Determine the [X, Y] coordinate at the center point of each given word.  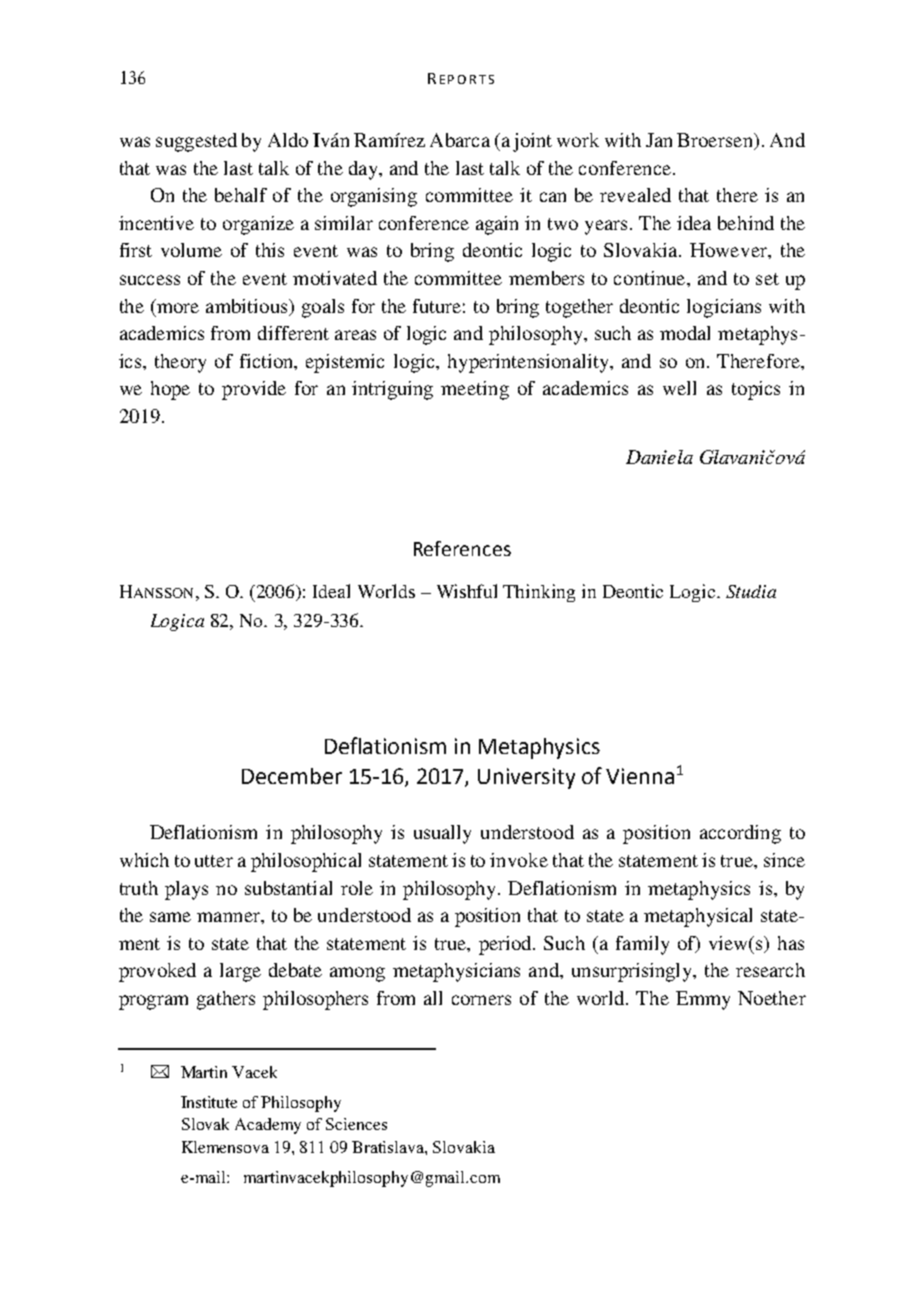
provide [254, 390]
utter [214, 861]
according [740, 834]
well [679, 388]
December [292, 776]
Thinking [539, 593]
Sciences [356, 1124]
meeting [475, 390]
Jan [659, 140]
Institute [209, 1102]
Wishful [467, 591]
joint [532, 142]
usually [442, 834]
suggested [196, 142]
